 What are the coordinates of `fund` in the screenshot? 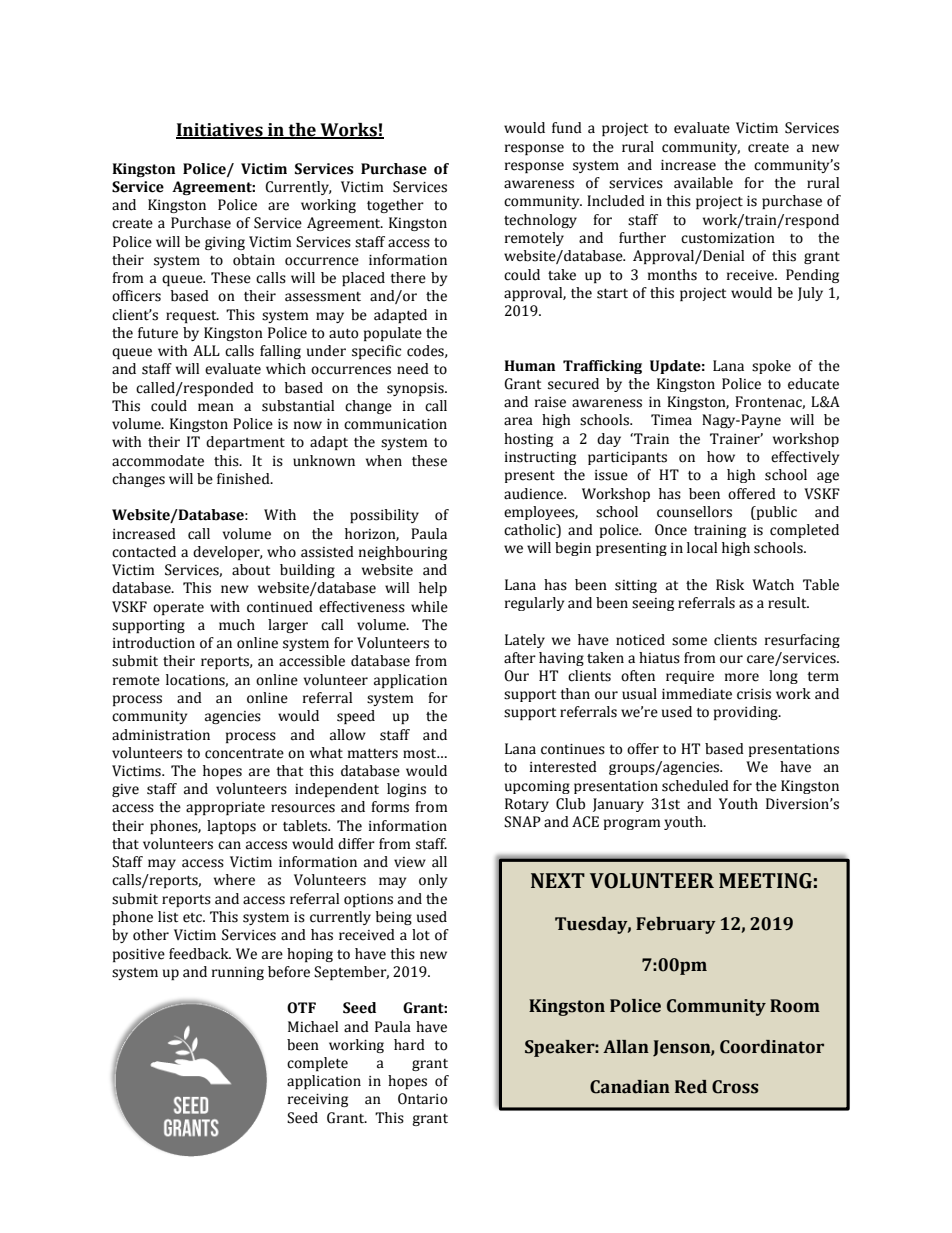 It's located at (567, 128).
